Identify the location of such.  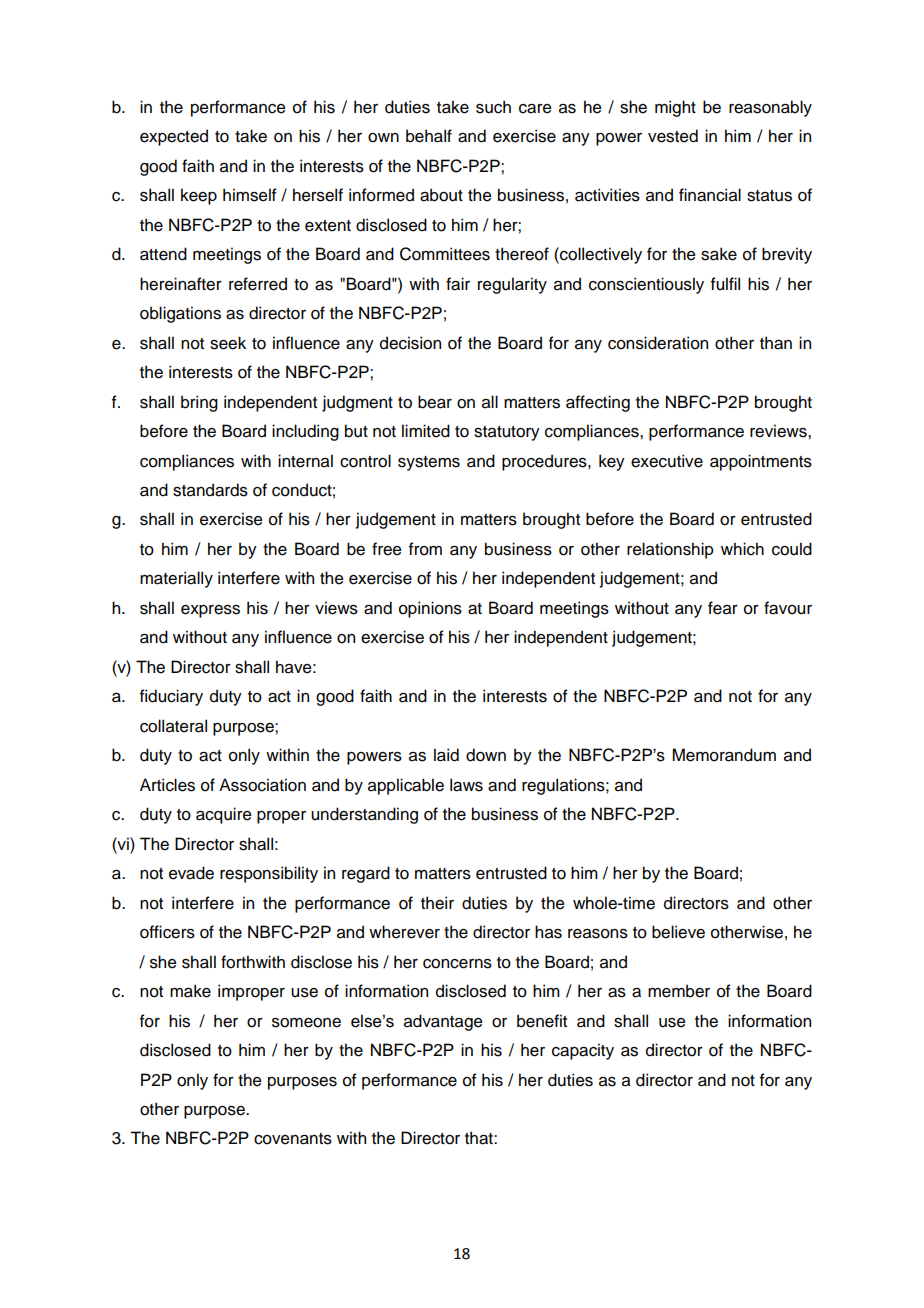
(493, 107).
